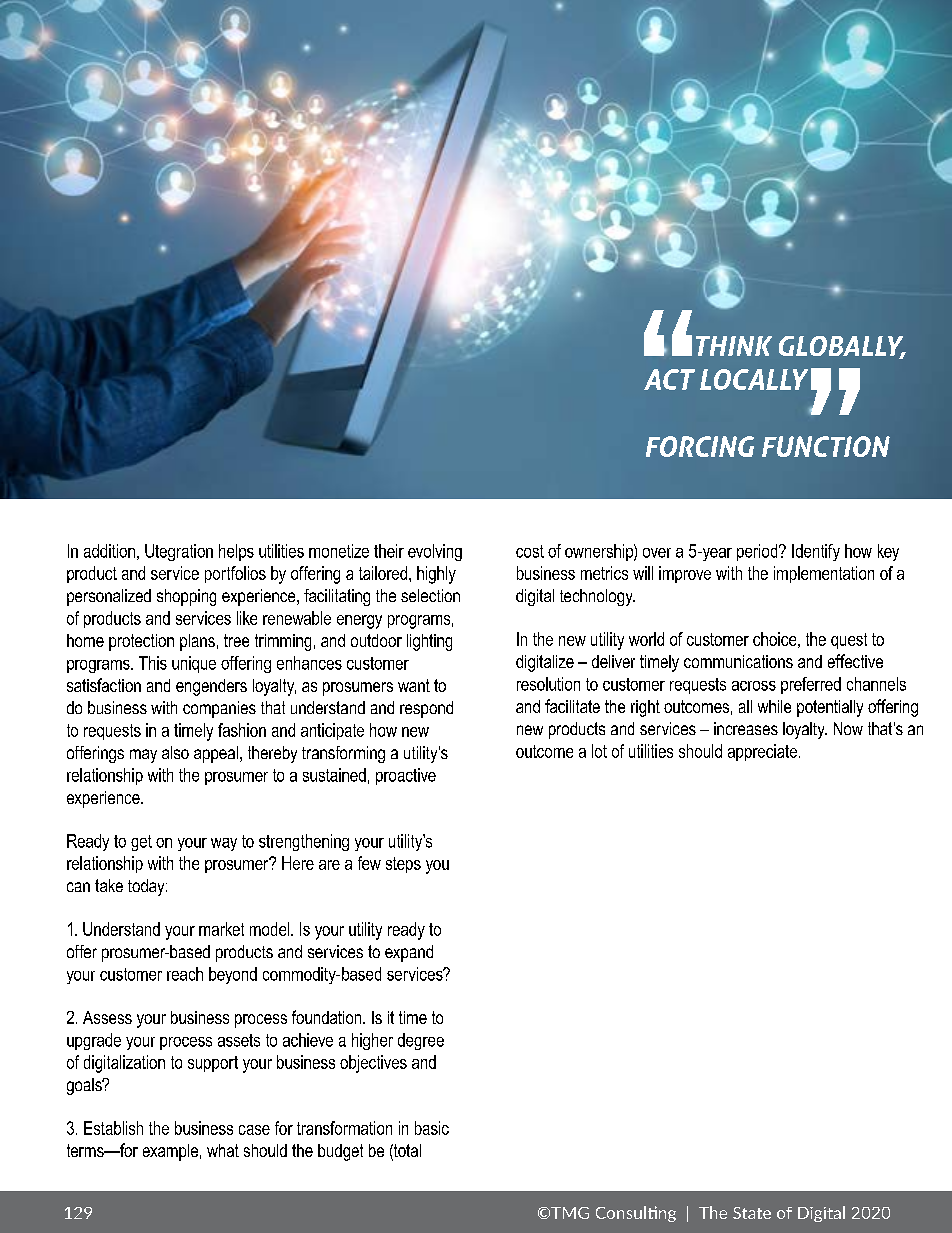 This screenshot has width=952, height=1233. What do you see at coordinates (738, 661) in the screenshot?
I see `communications` at bounding box center [738, 661].
